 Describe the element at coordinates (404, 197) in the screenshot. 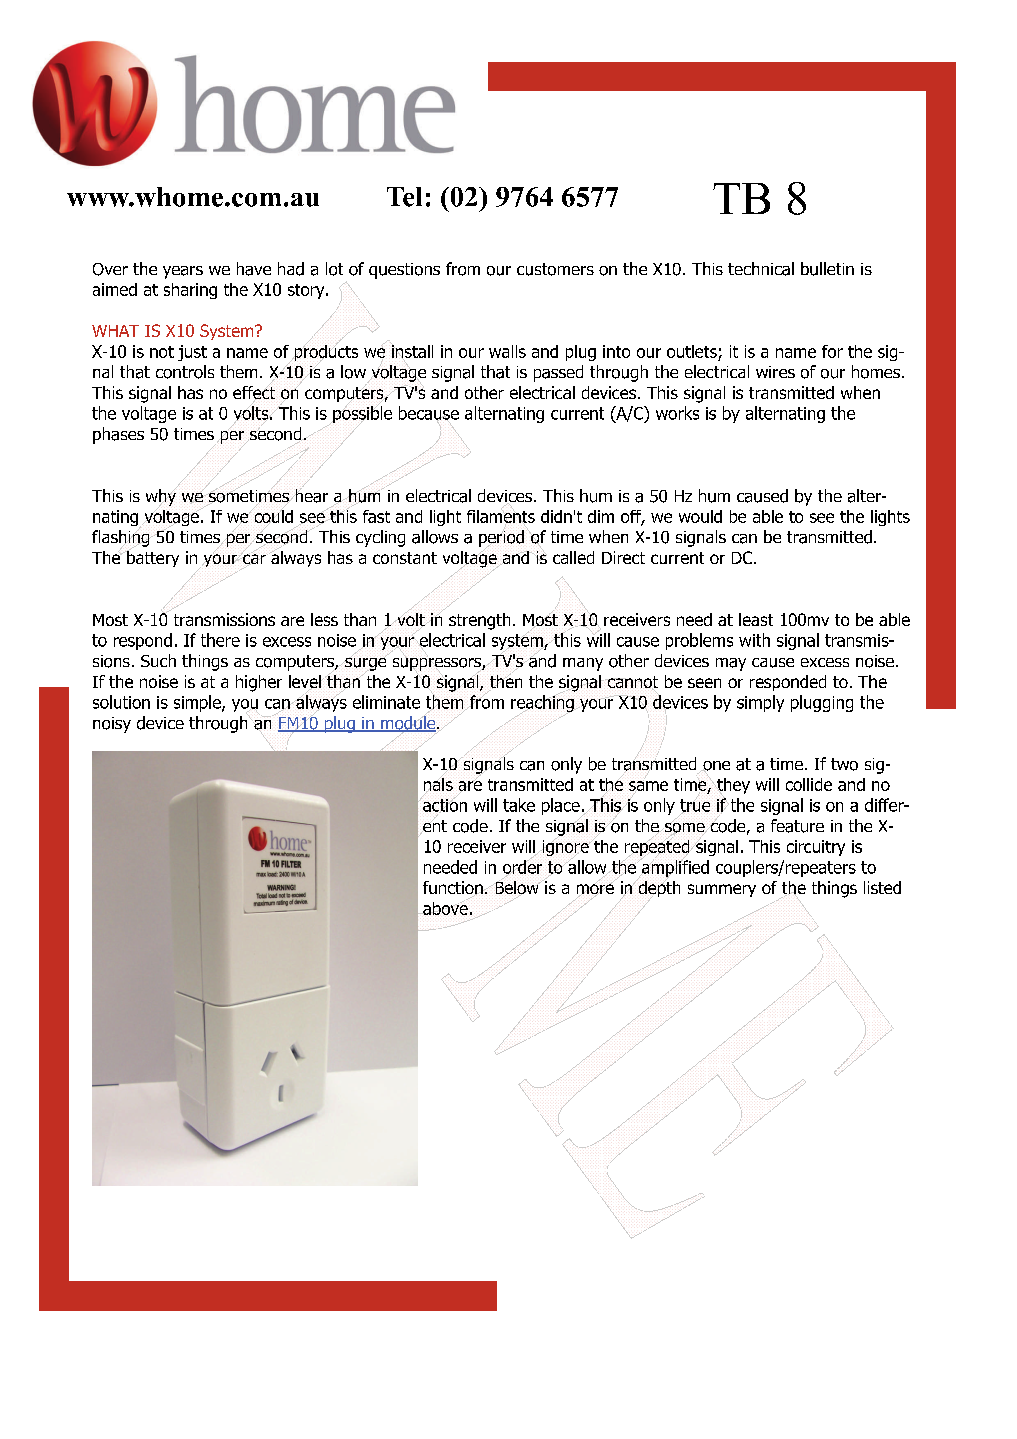

I see `Tel` at that location.
